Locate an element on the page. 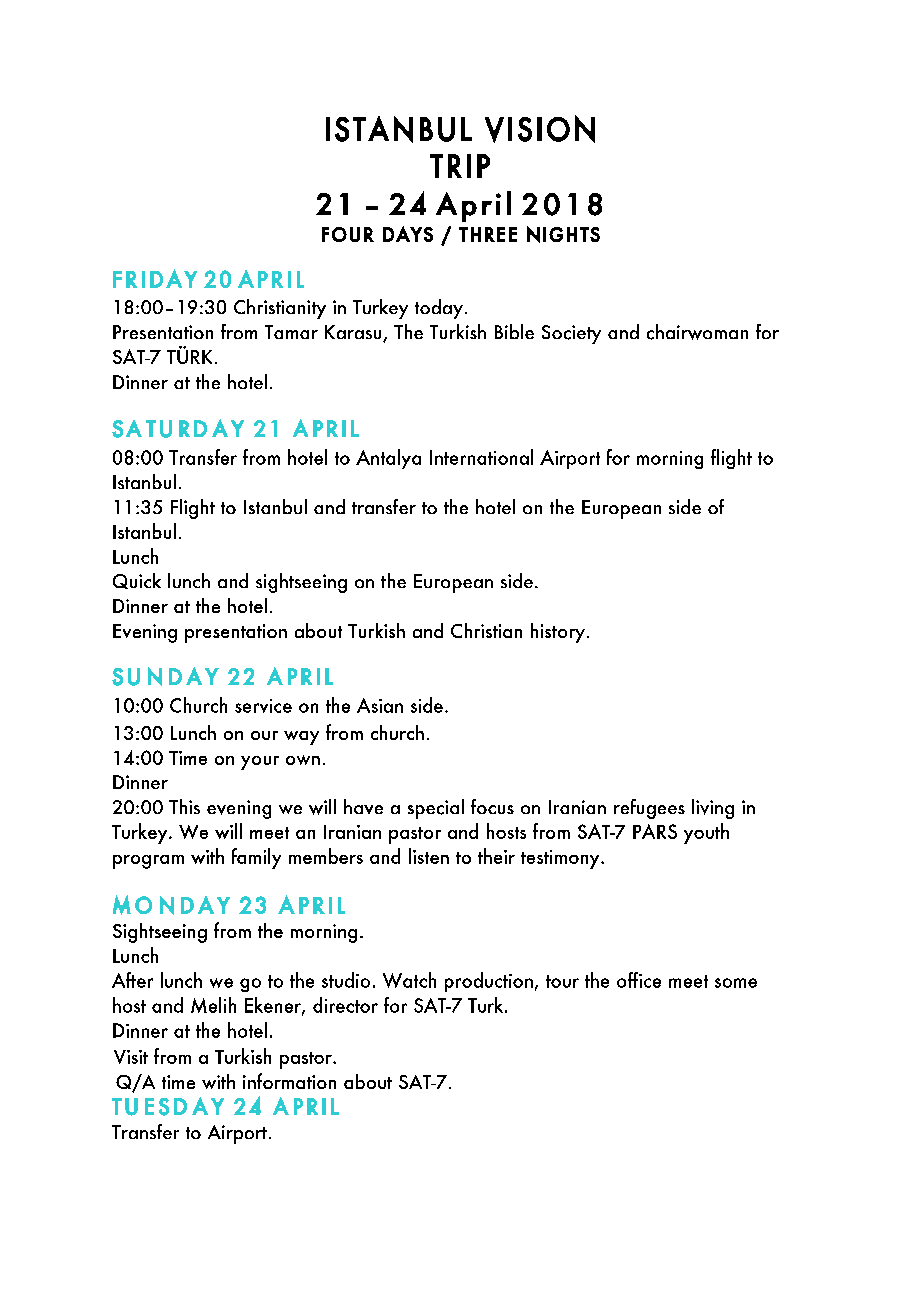 The width and height of the page is (924, 1308). Quick is located at coordinates (137, 581).
